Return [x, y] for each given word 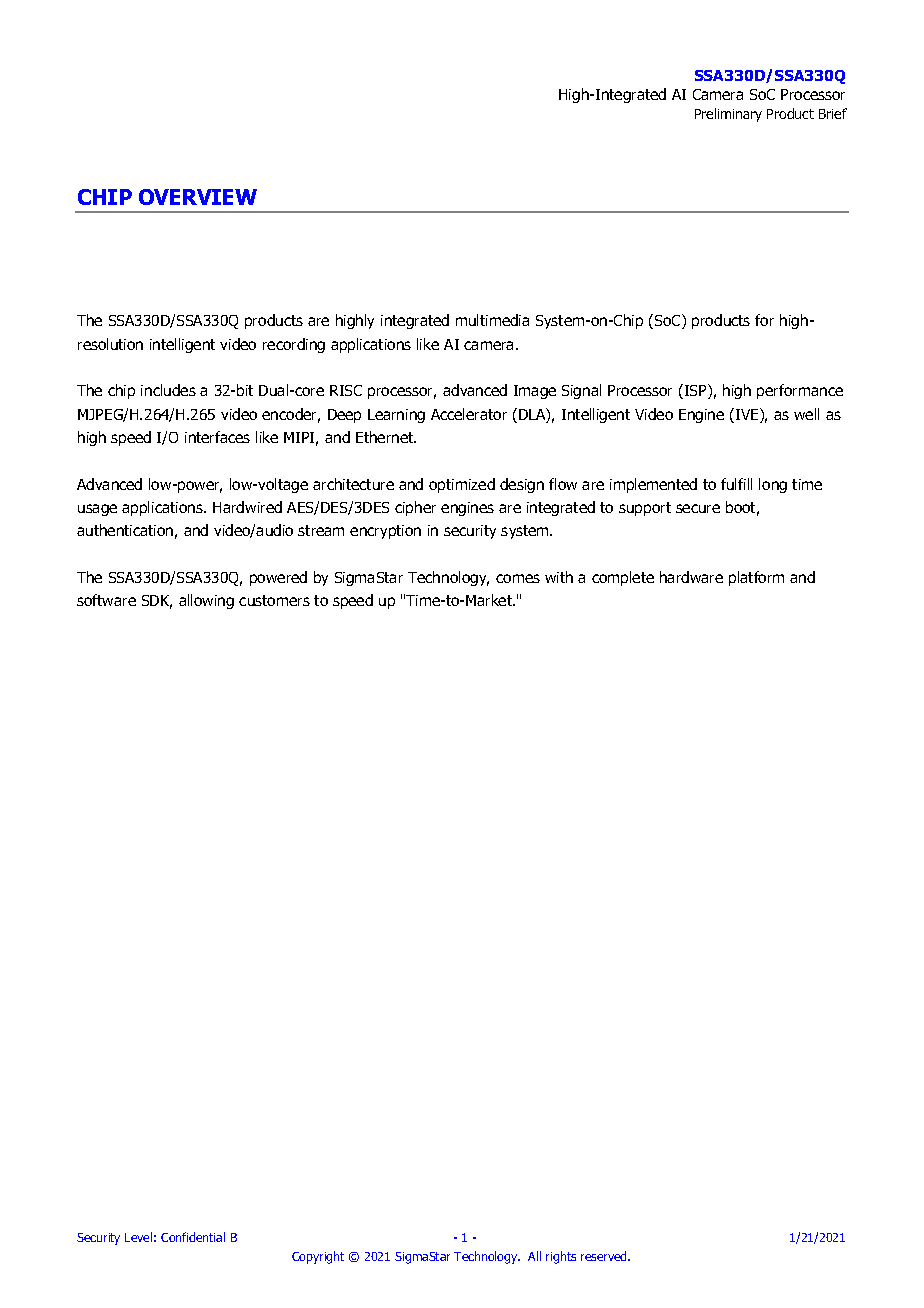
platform [756, 578]
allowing [206, 601]
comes [518, 578]
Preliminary [728, 115]
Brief [833, 113]
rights [561, 1257]
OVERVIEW [198, 197]
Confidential [193, 1237]
